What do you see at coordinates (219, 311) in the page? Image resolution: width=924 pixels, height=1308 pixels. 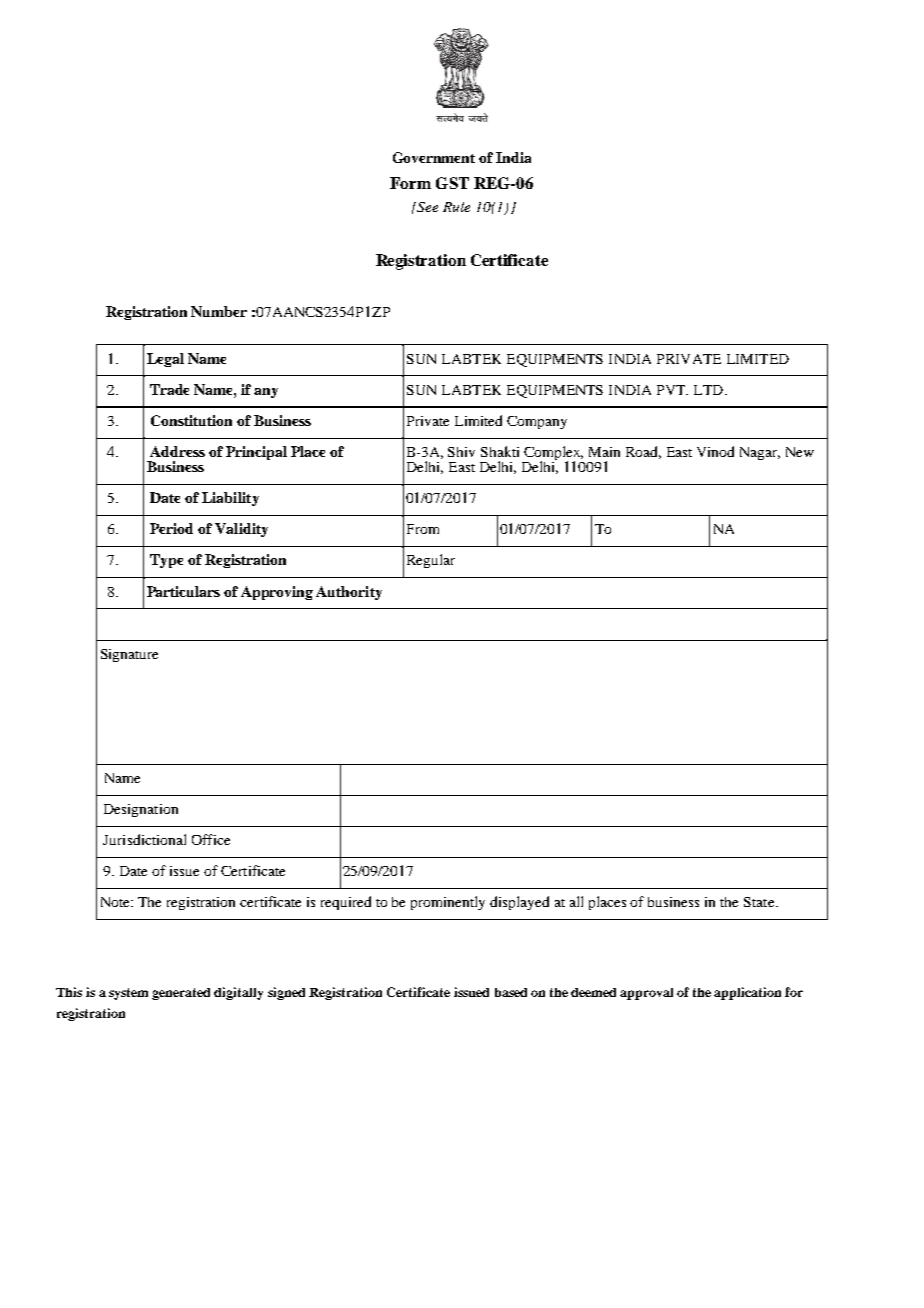 I see `Number` at bounding box center [219, 311].
